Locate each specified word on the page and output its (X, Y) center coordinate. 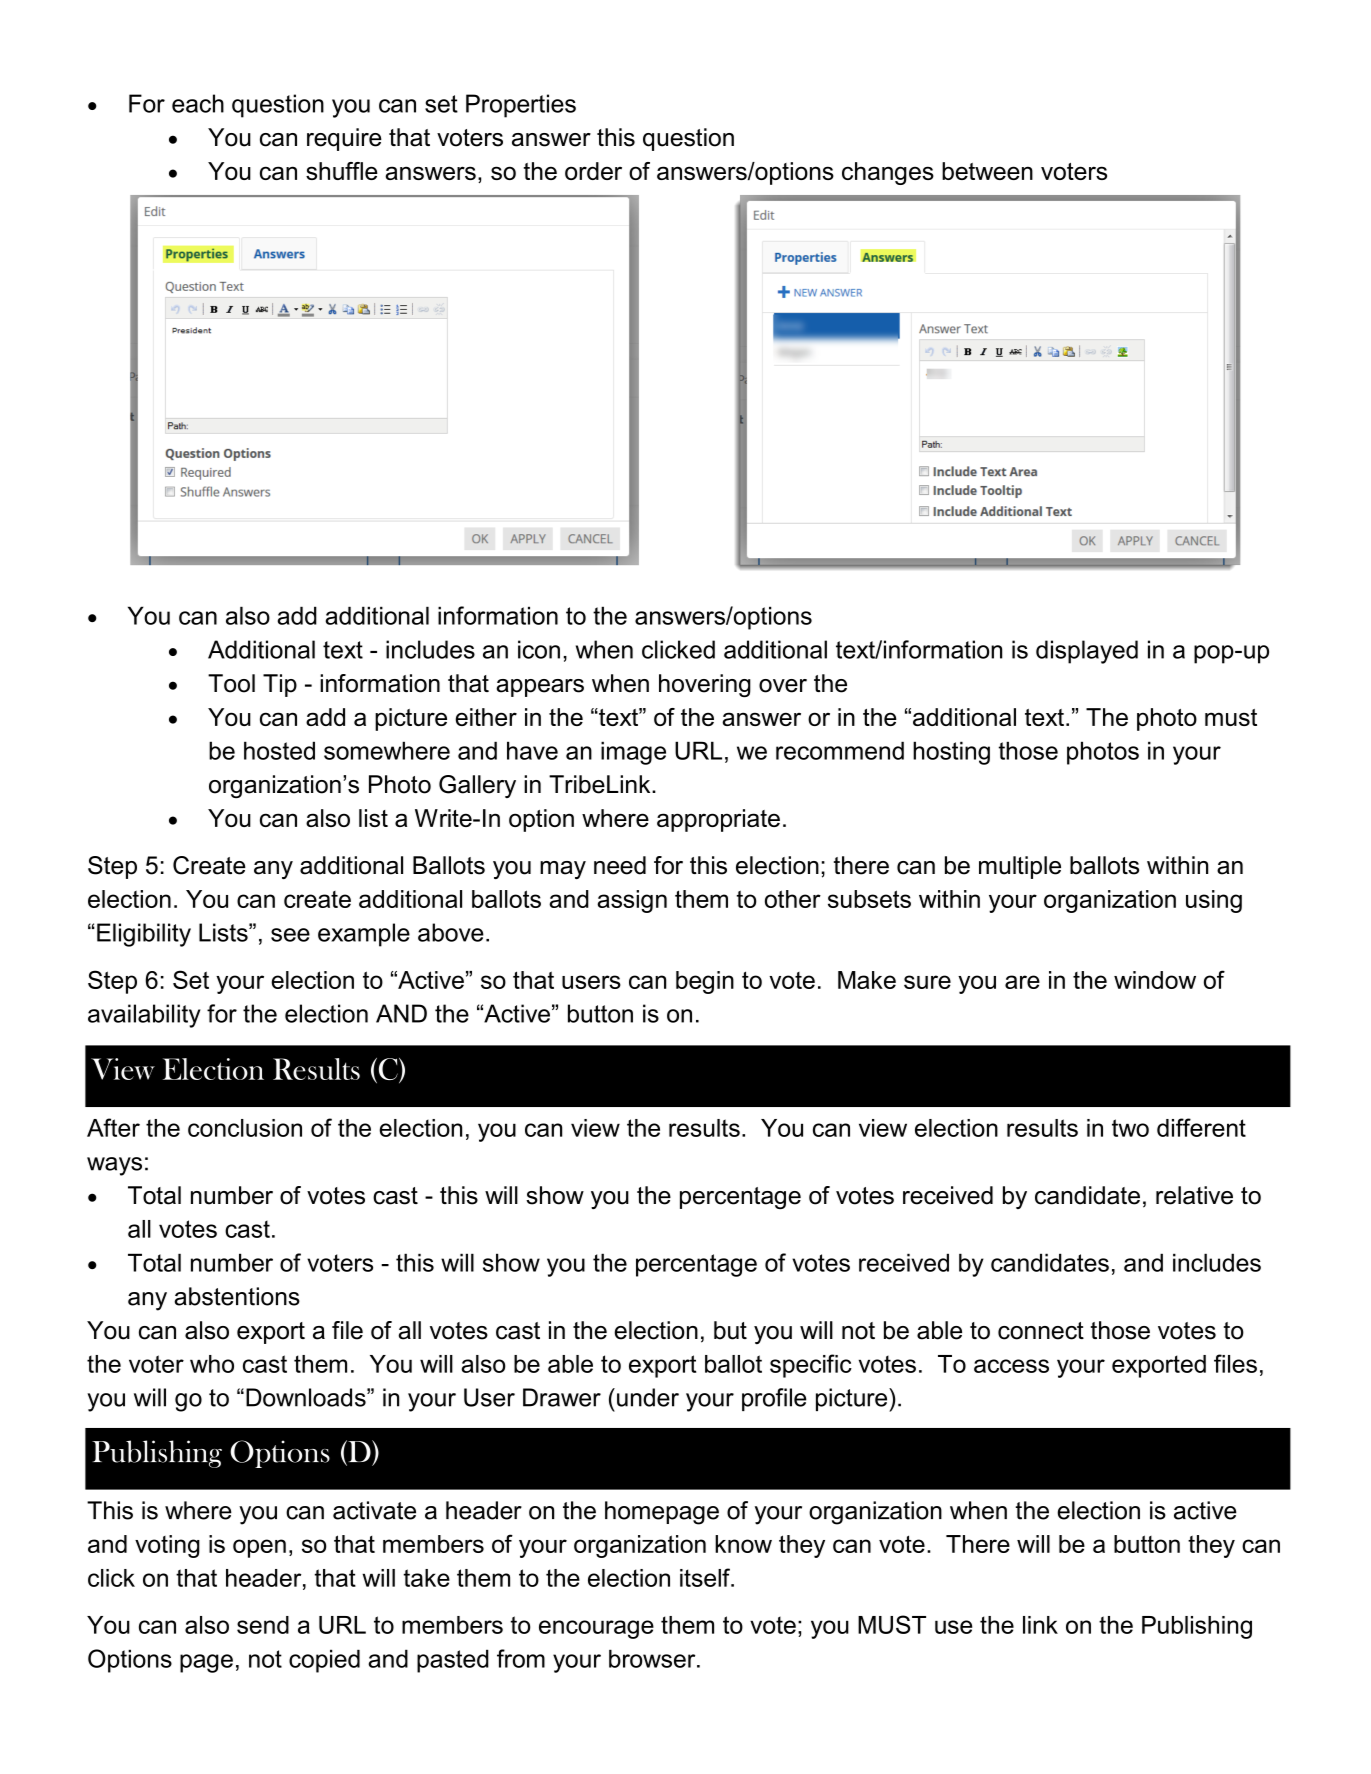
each (198, 103)
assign (632, 901)
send (263, 1625)
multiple (1020, 867)
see (290, 935)
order (593, 171)
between (987, 171)
